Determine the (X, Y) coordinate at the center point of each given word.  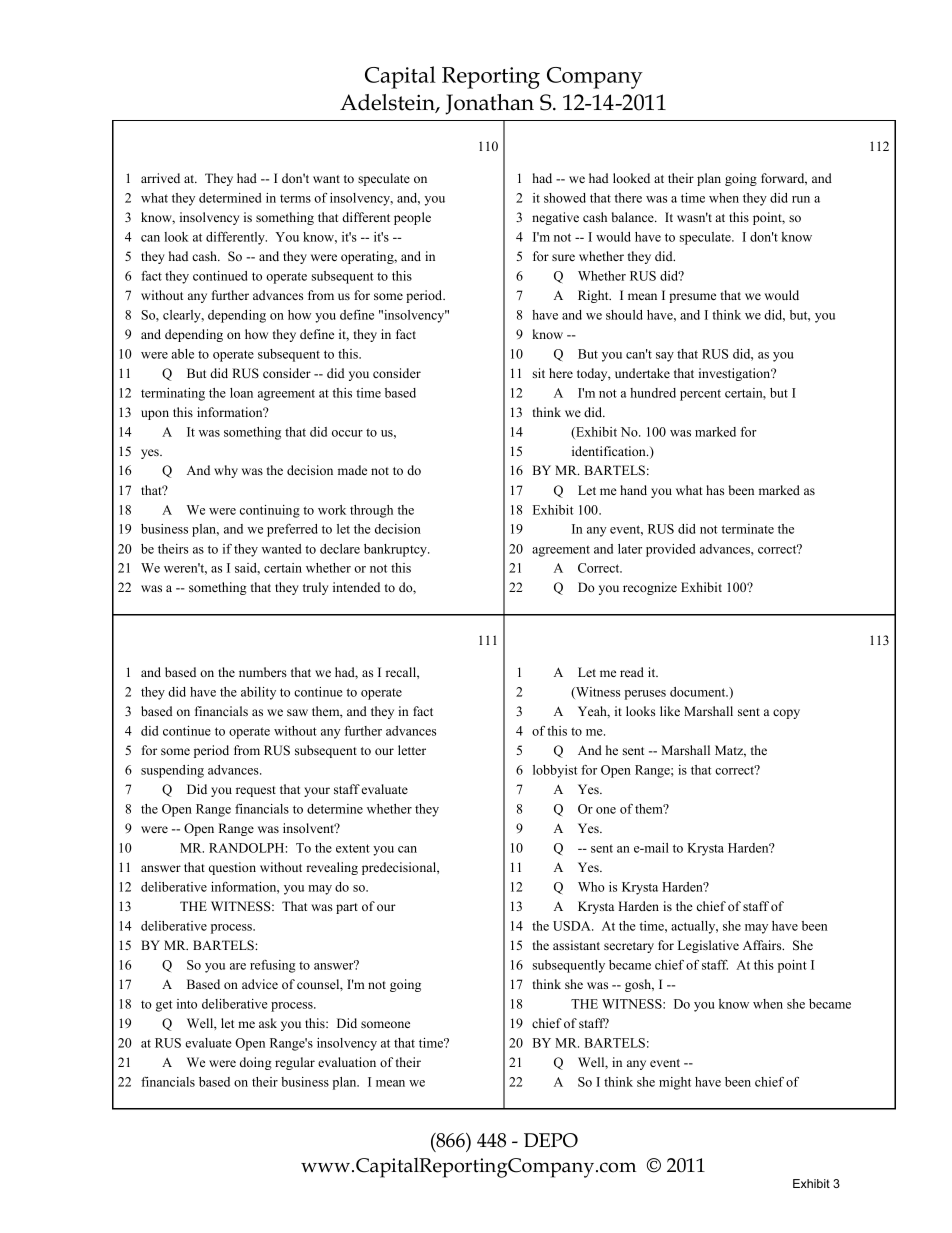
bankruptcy (396, 550)
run (801, 199)
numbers (263, 672)
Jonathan (489, 104)
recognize (650, 588)
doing (256, 1063)
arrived (160, 178)
